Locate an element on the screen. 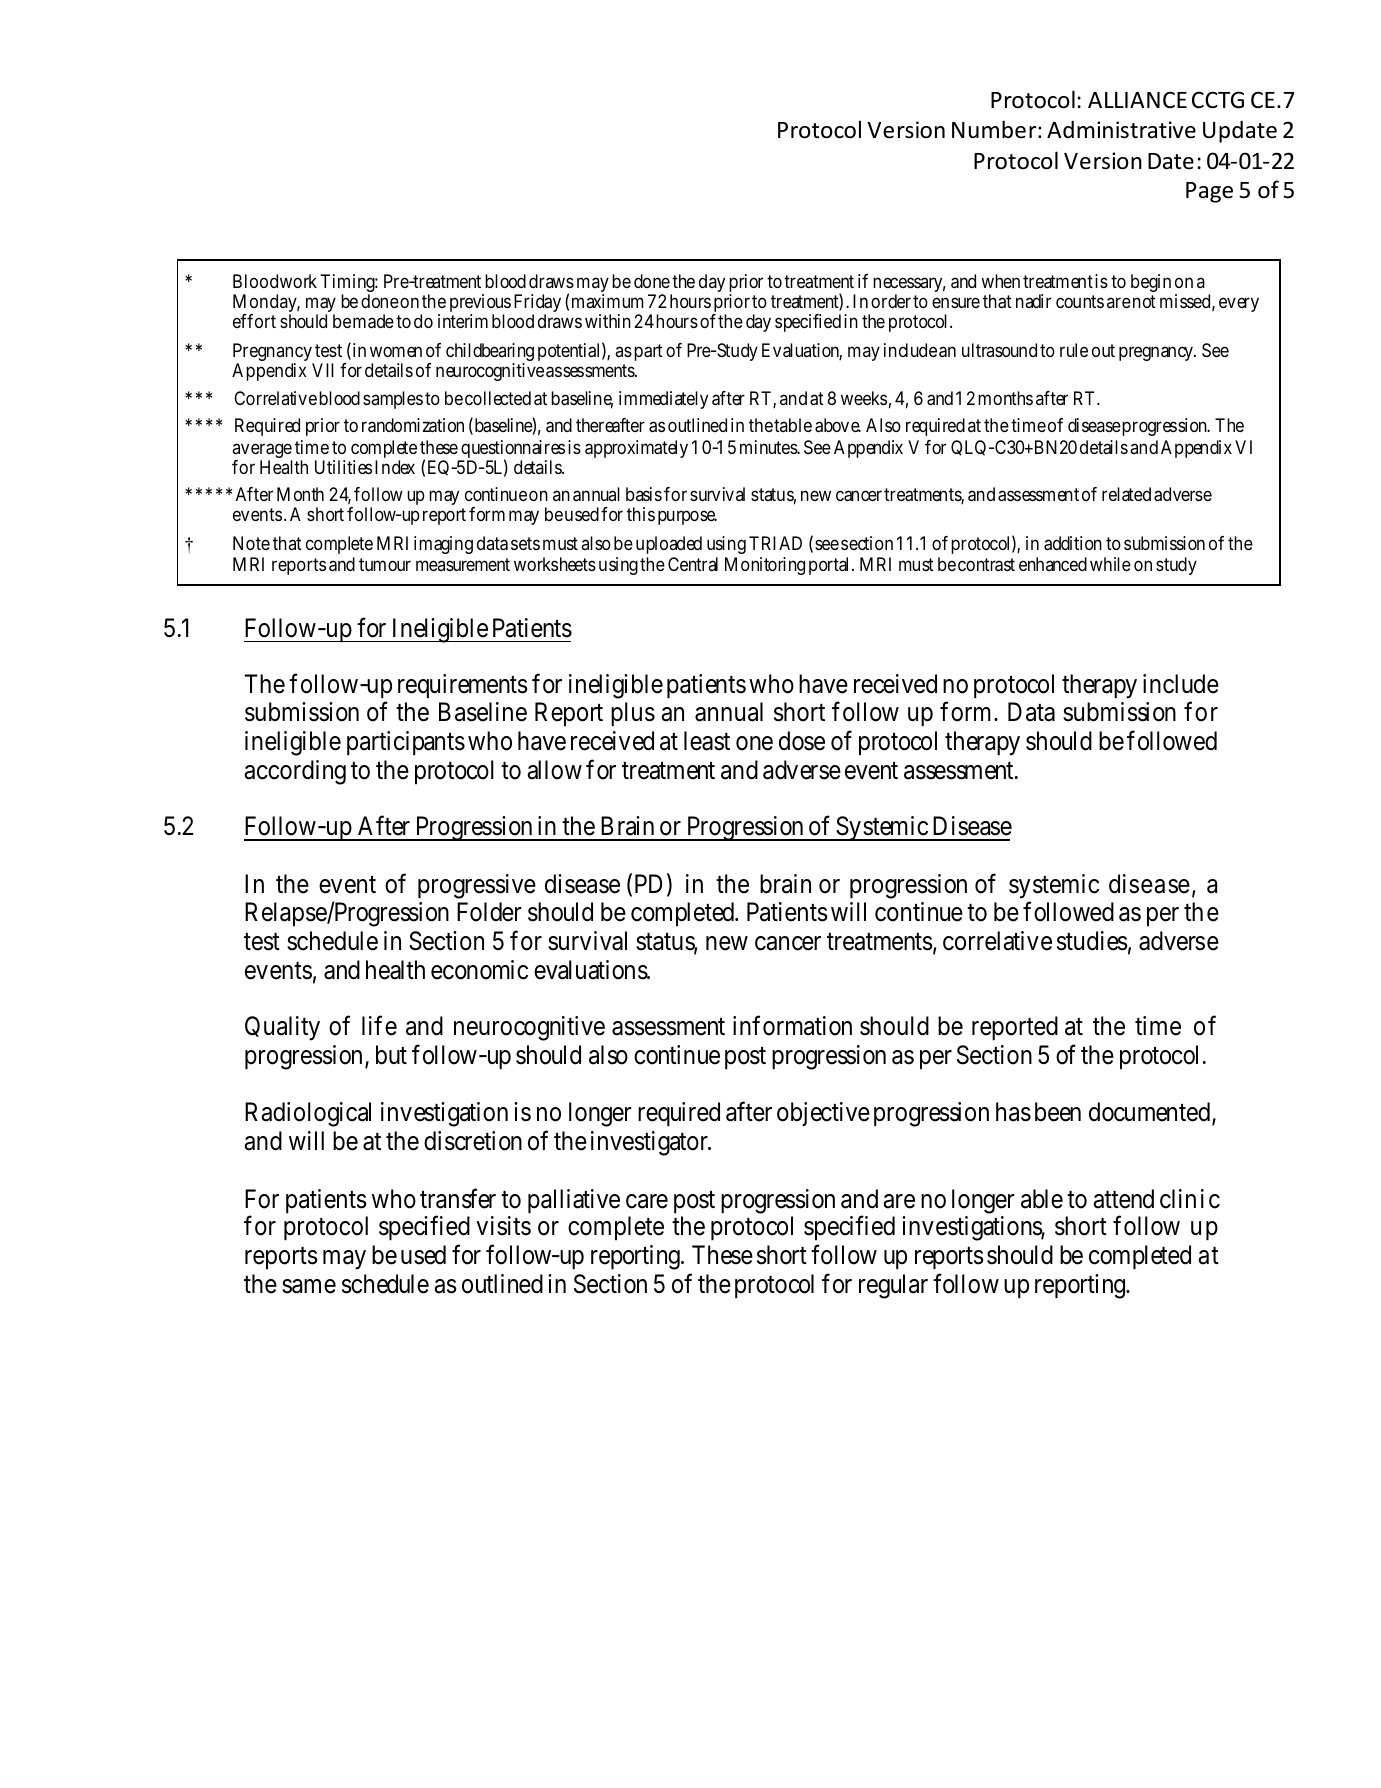 The height and width of the screenshot is (1788, 1381). rule is located at coordinates (1074, 350).
